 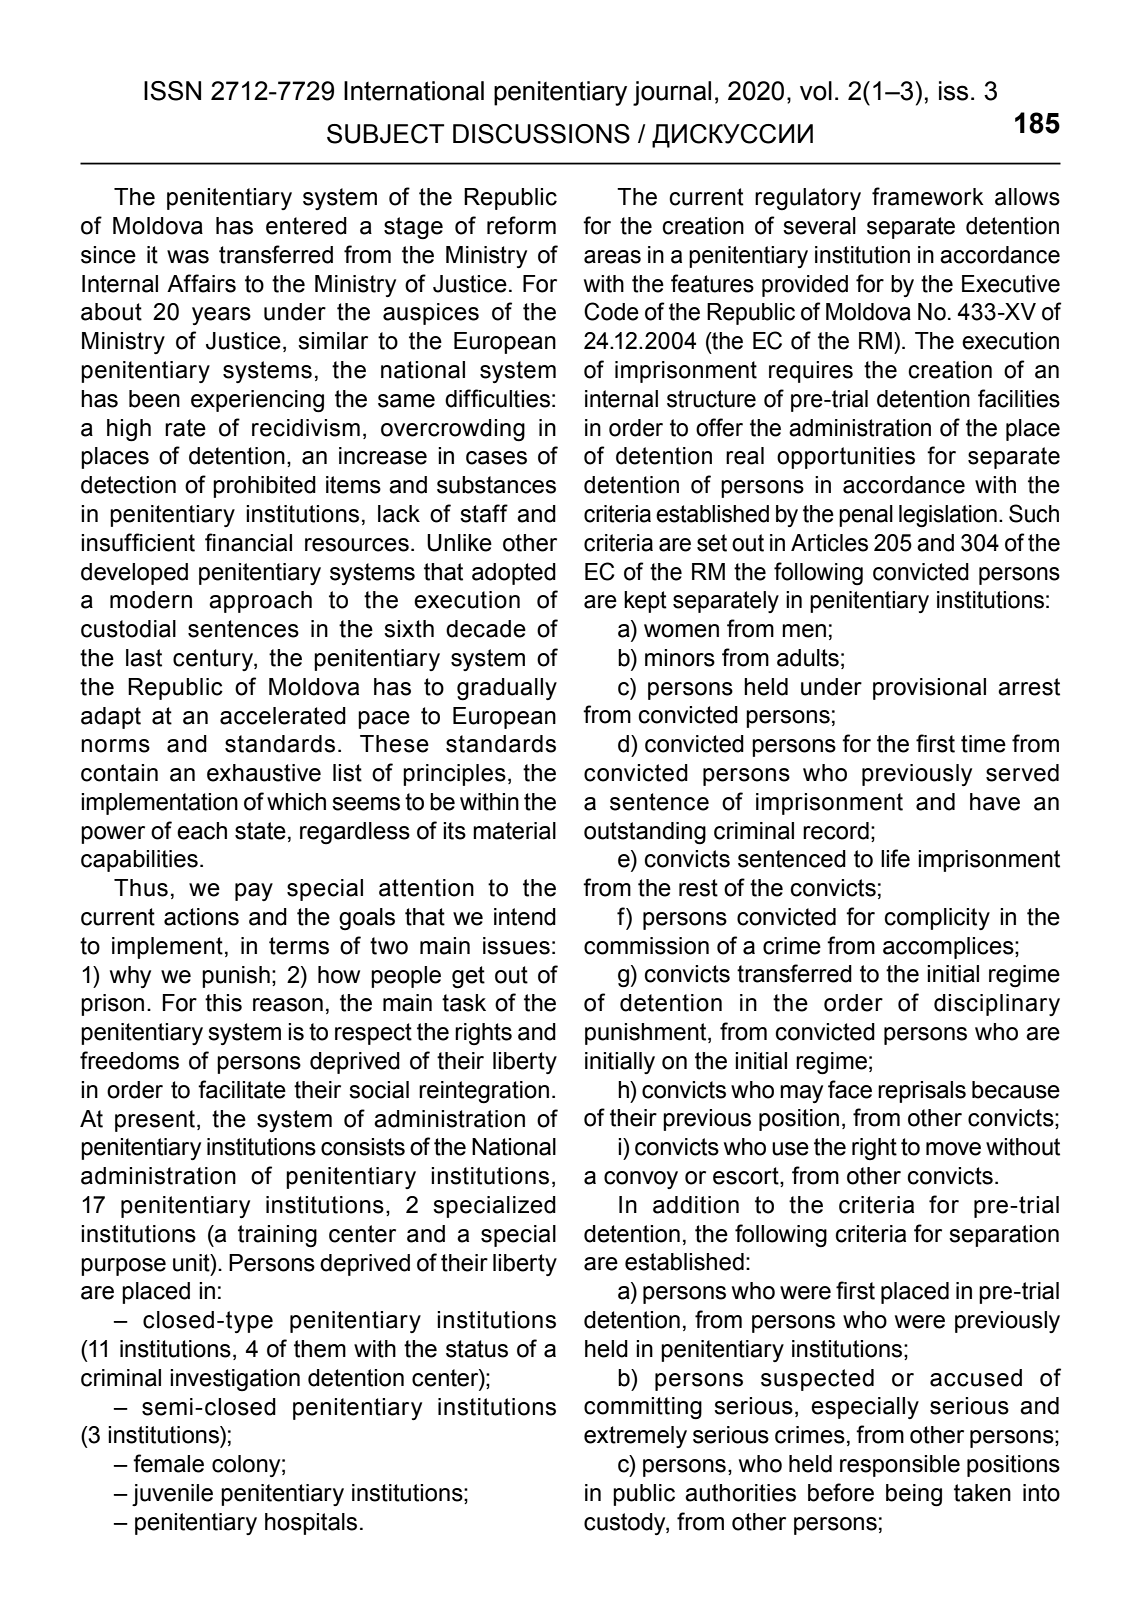 I want to click on juvenile, so click(x=172, y=1495).
